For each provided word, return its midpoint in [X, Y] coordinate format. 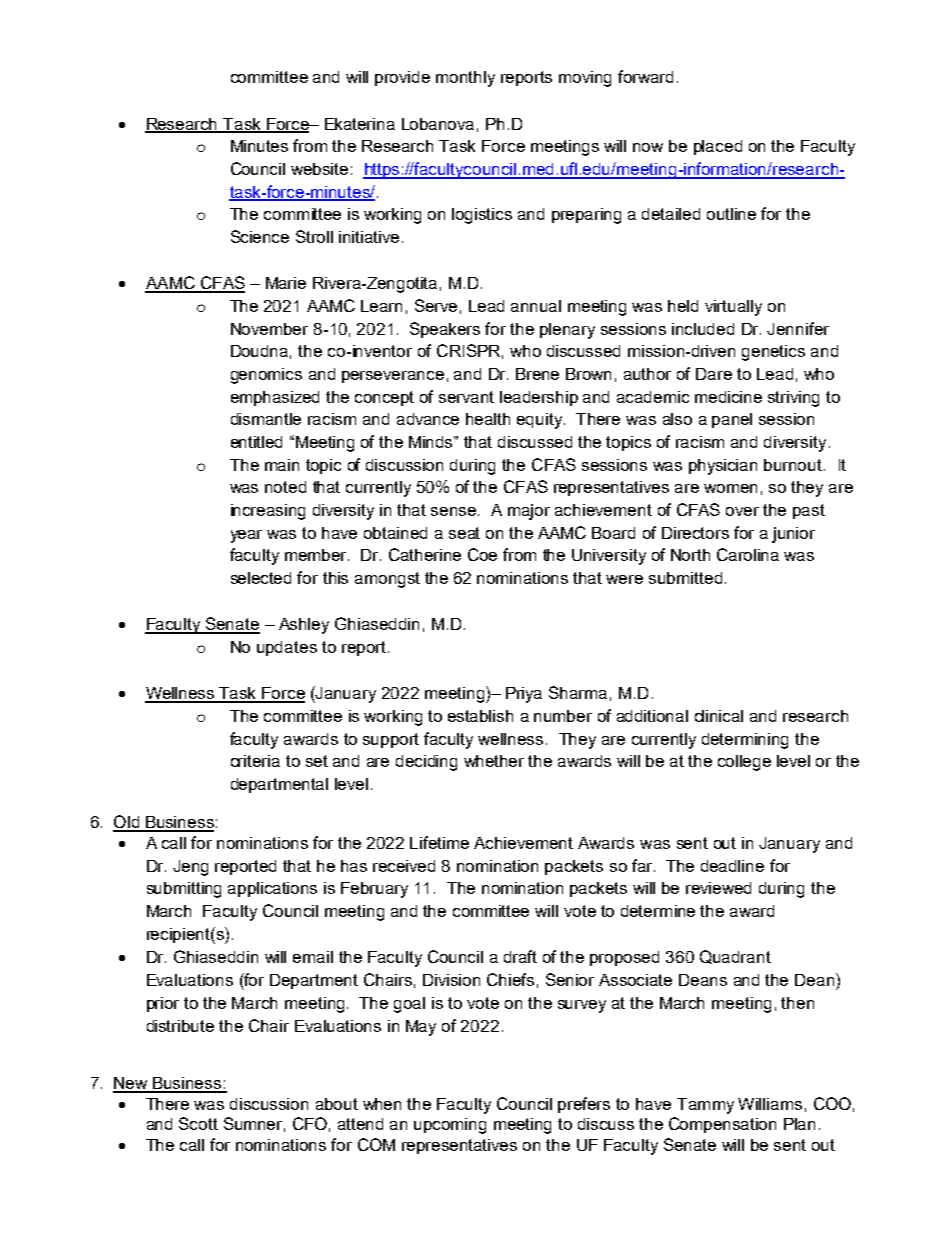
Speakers [445, 330]
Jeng [190, 868]
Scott [198, 1123]
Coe [482, 554]
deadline [732, 866]
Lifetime [439, 842]
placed [718, 147]
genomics [266, 376]
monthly [465, 79]
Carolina [748, 554]
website [319, 169]
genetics [773, 353]
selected [261, 578]
